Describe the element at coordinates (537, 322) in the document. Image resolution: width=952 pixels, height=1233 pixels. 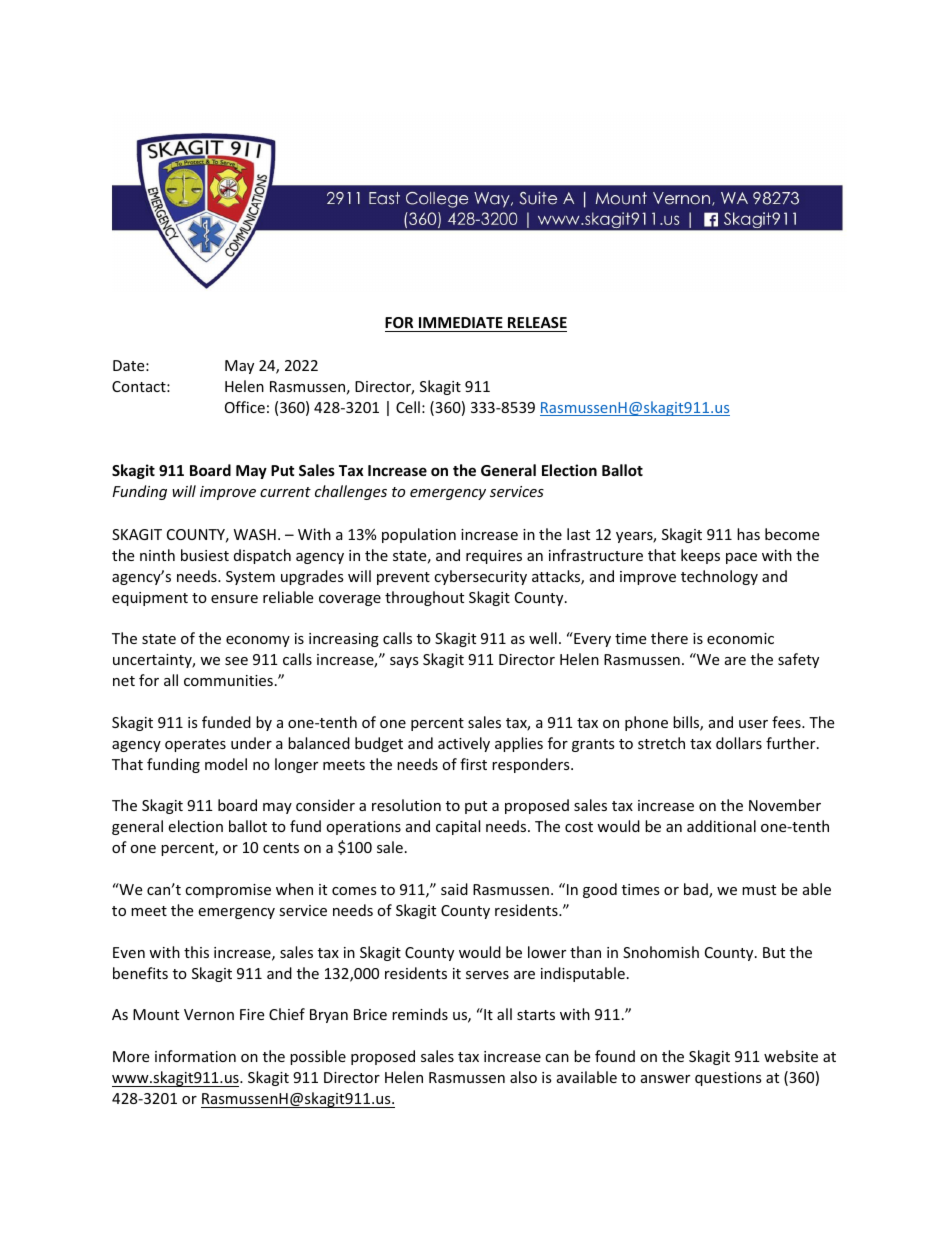
I see `RELEASE` at that location.
